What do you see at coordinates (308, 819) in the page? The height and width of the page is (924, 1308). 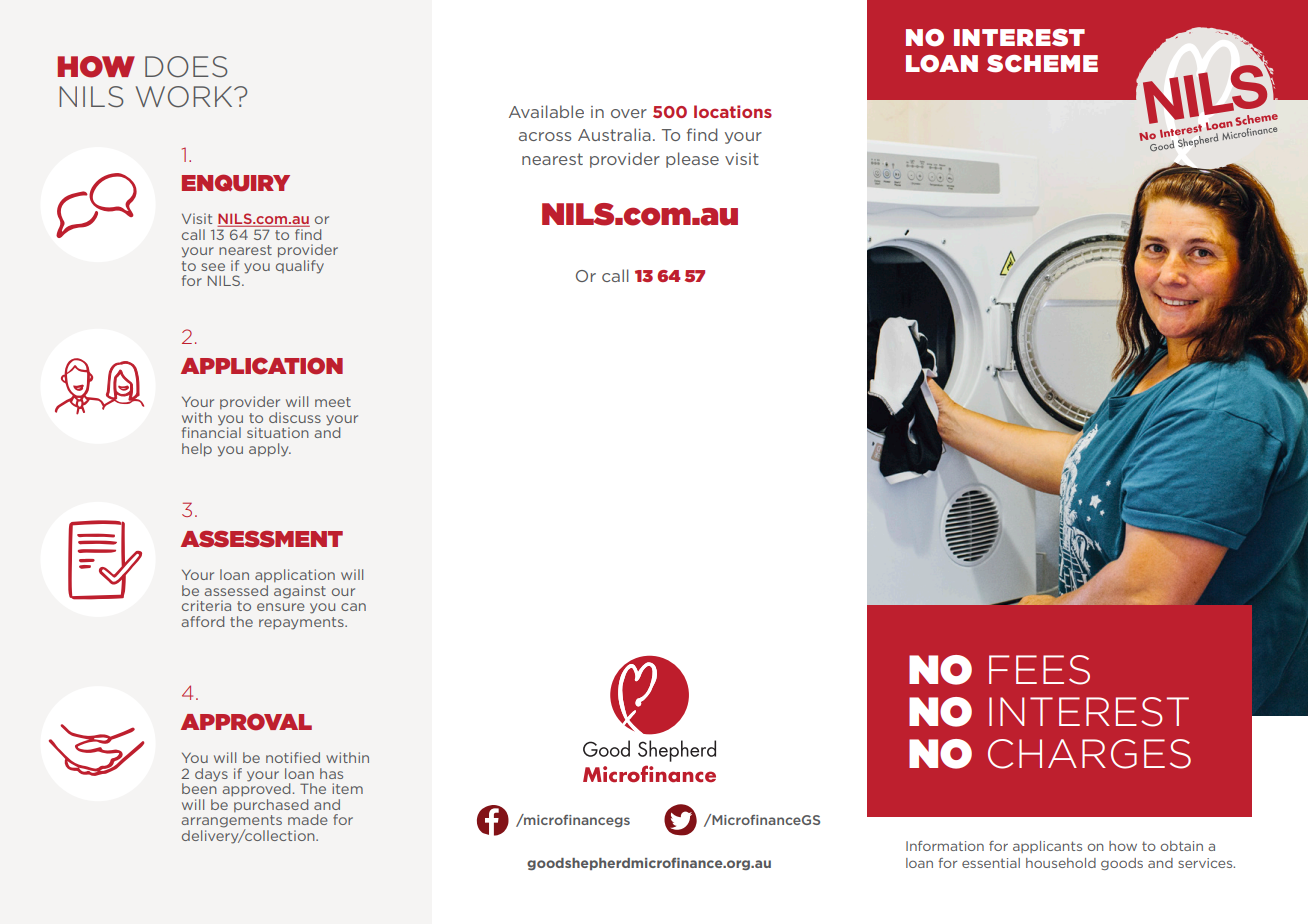 I see `made` at bounding box center [308, 819].
